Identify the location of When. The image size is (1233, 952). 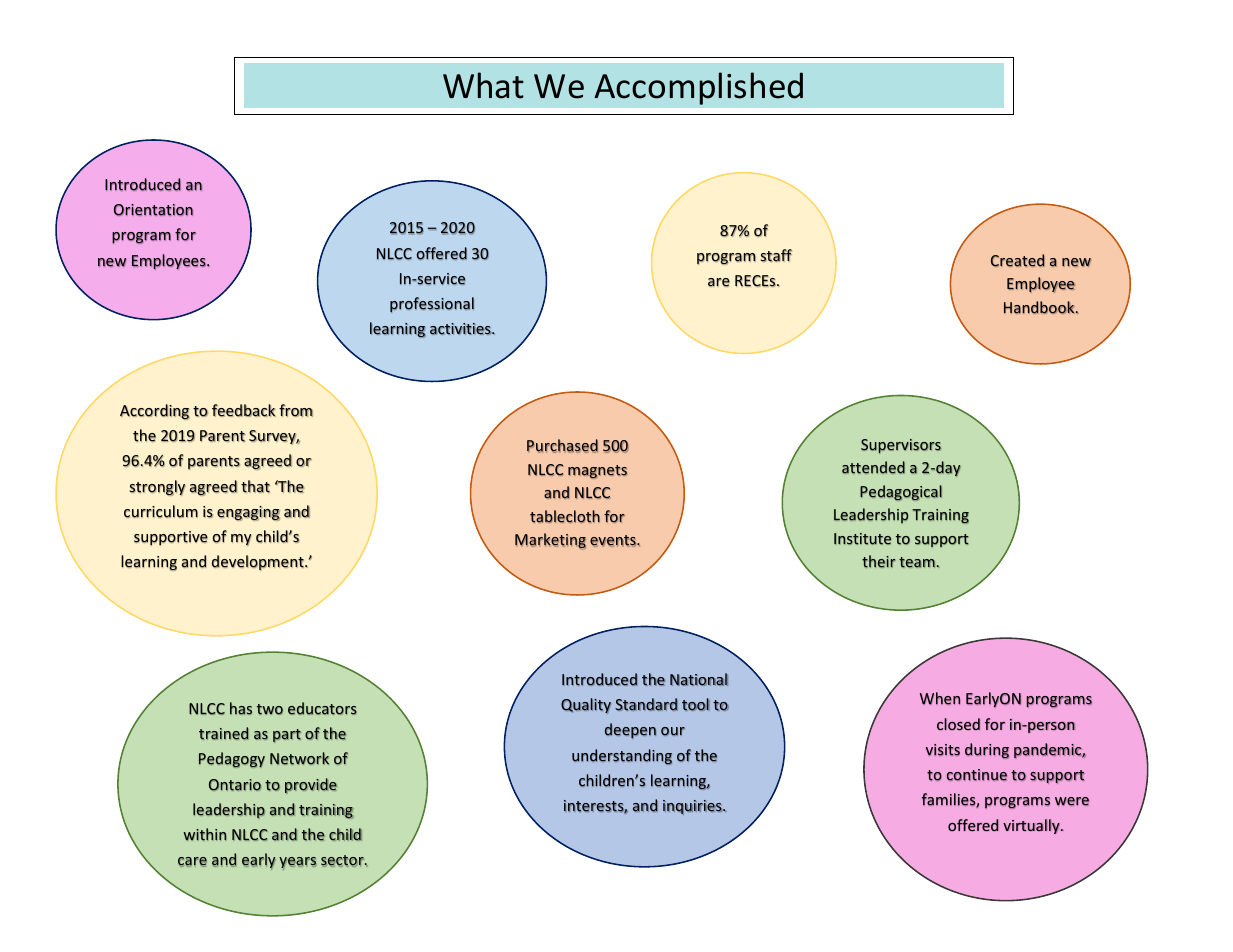
(940, 698).
